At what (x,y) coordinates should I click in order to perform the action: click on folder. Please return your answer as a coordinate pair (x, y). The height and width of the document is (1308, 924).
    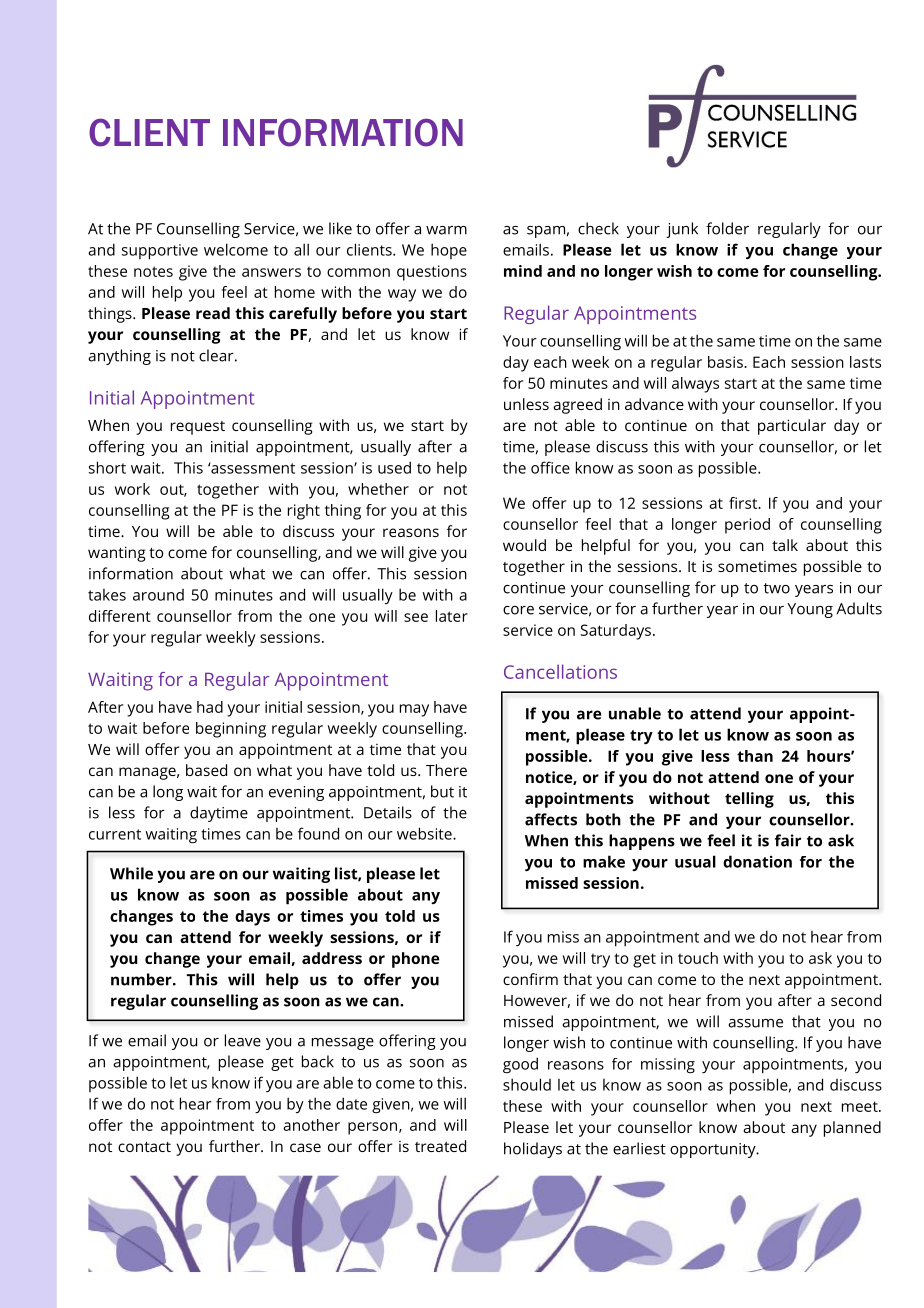
    Looking at the image, I should click on (727, 228).
